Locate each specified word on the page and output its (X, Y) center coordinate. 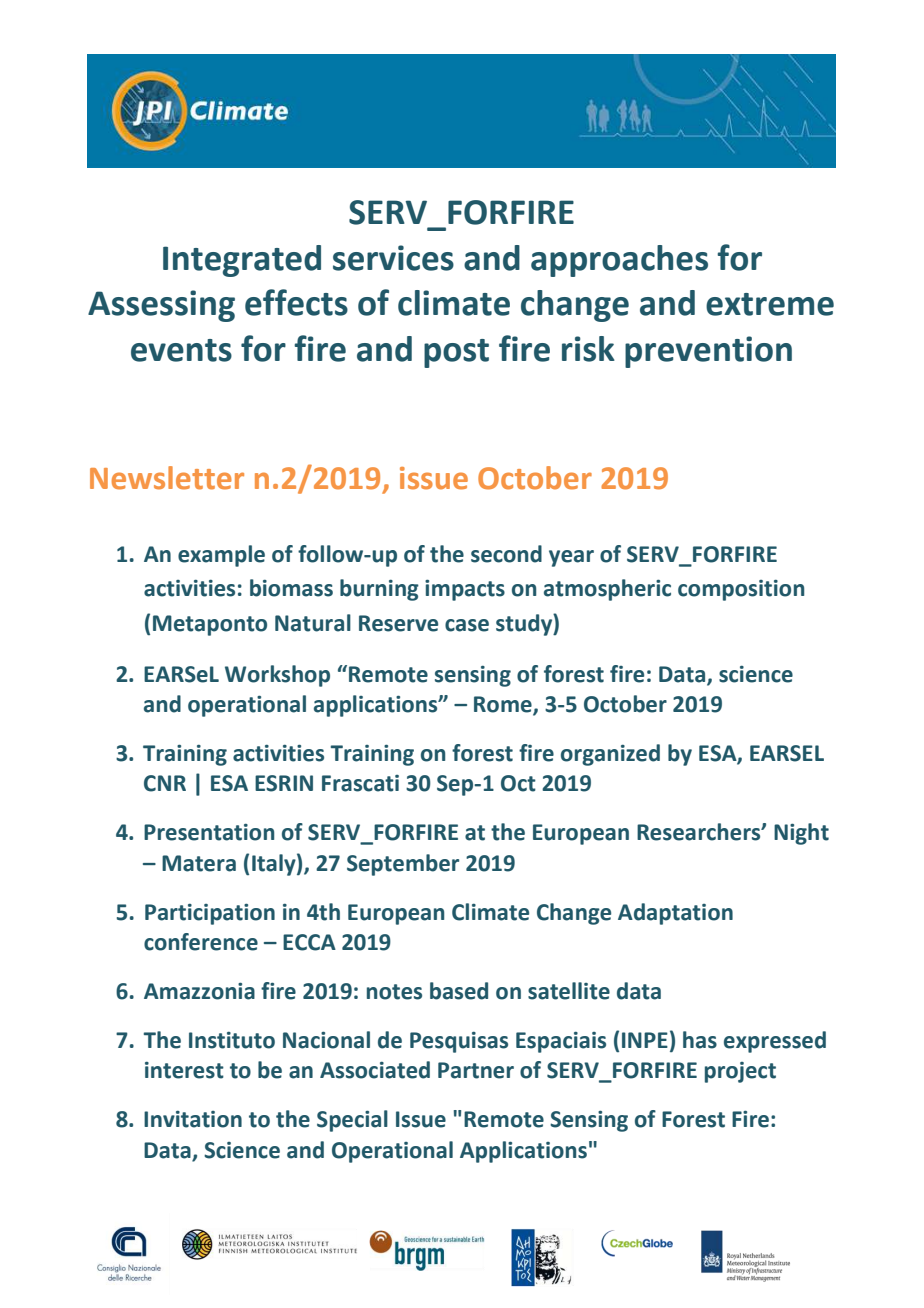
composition (741, 590)
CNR (165, 783)
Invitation (193, 1119)
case (467, 625)
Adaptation (675, 914)
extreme (770, 304)
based (459, 991)
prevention (708, 352)
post (456, 353)
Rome (504, 705)
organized (610, 755)
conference (201, 942)
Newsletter (167, 478)
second (506, 554)
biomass (291, 588)
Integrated (242, 261)
